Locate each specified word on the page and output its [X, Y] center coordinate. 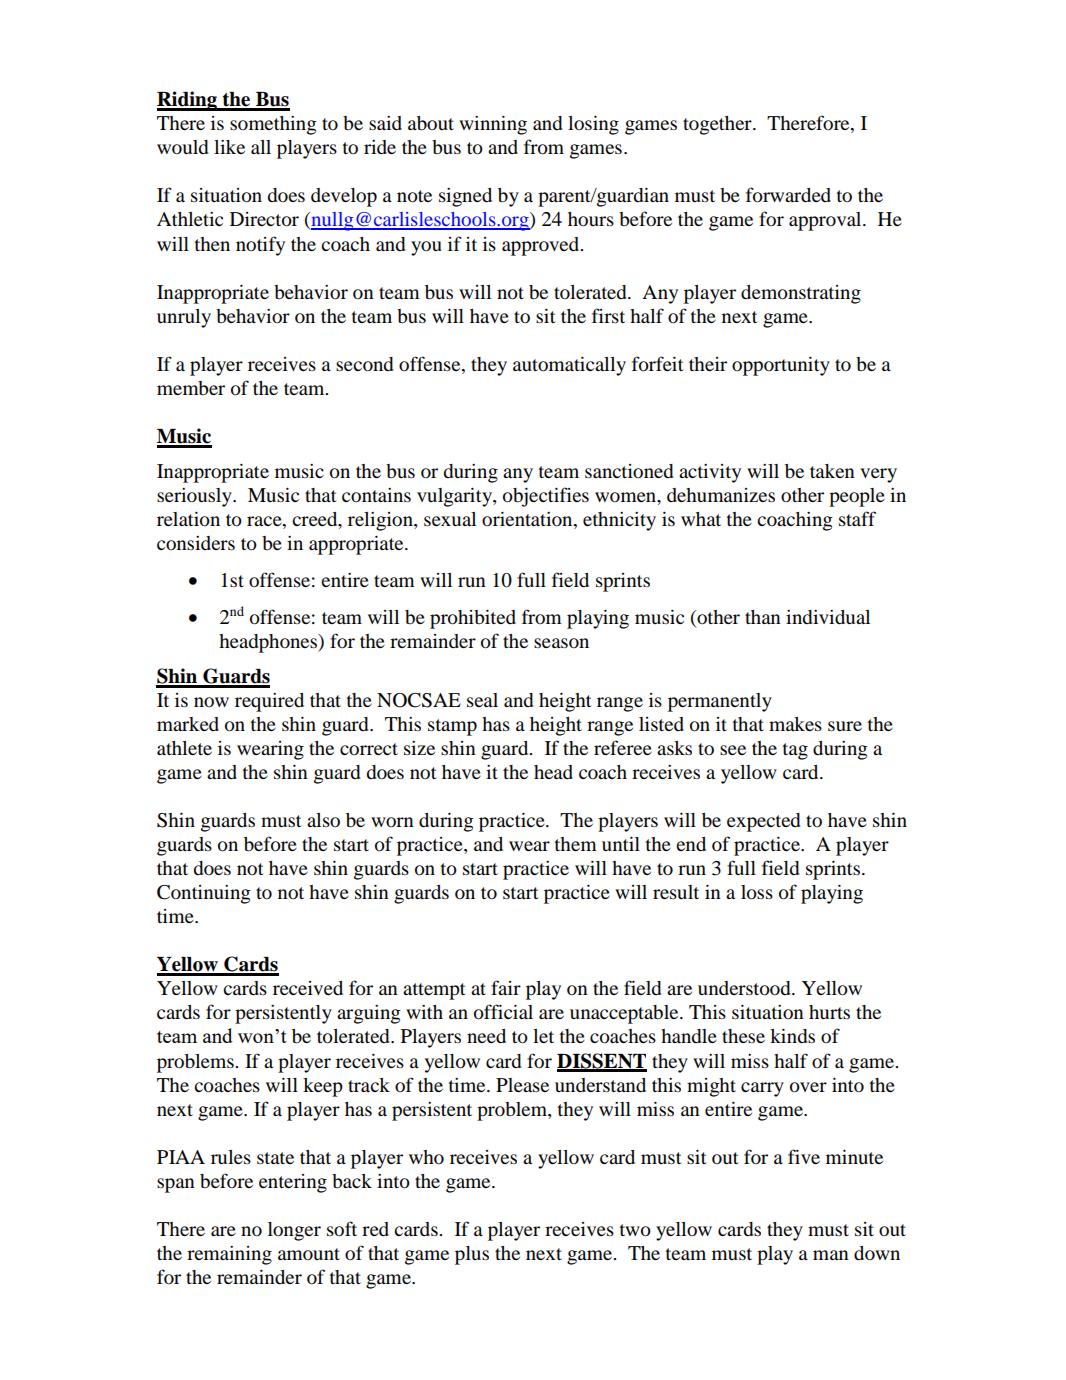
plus [472, 1255]
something [273, 125]
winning [493, 125]
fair [506, 987]
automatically [569, 366]
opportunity [781, 366]
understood [745, 988]
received [308, 988]
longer [294, 1231]
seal [482, 700]
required [269, 702]
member [191, 388]
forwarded [788, 195]
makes [795, 724]
